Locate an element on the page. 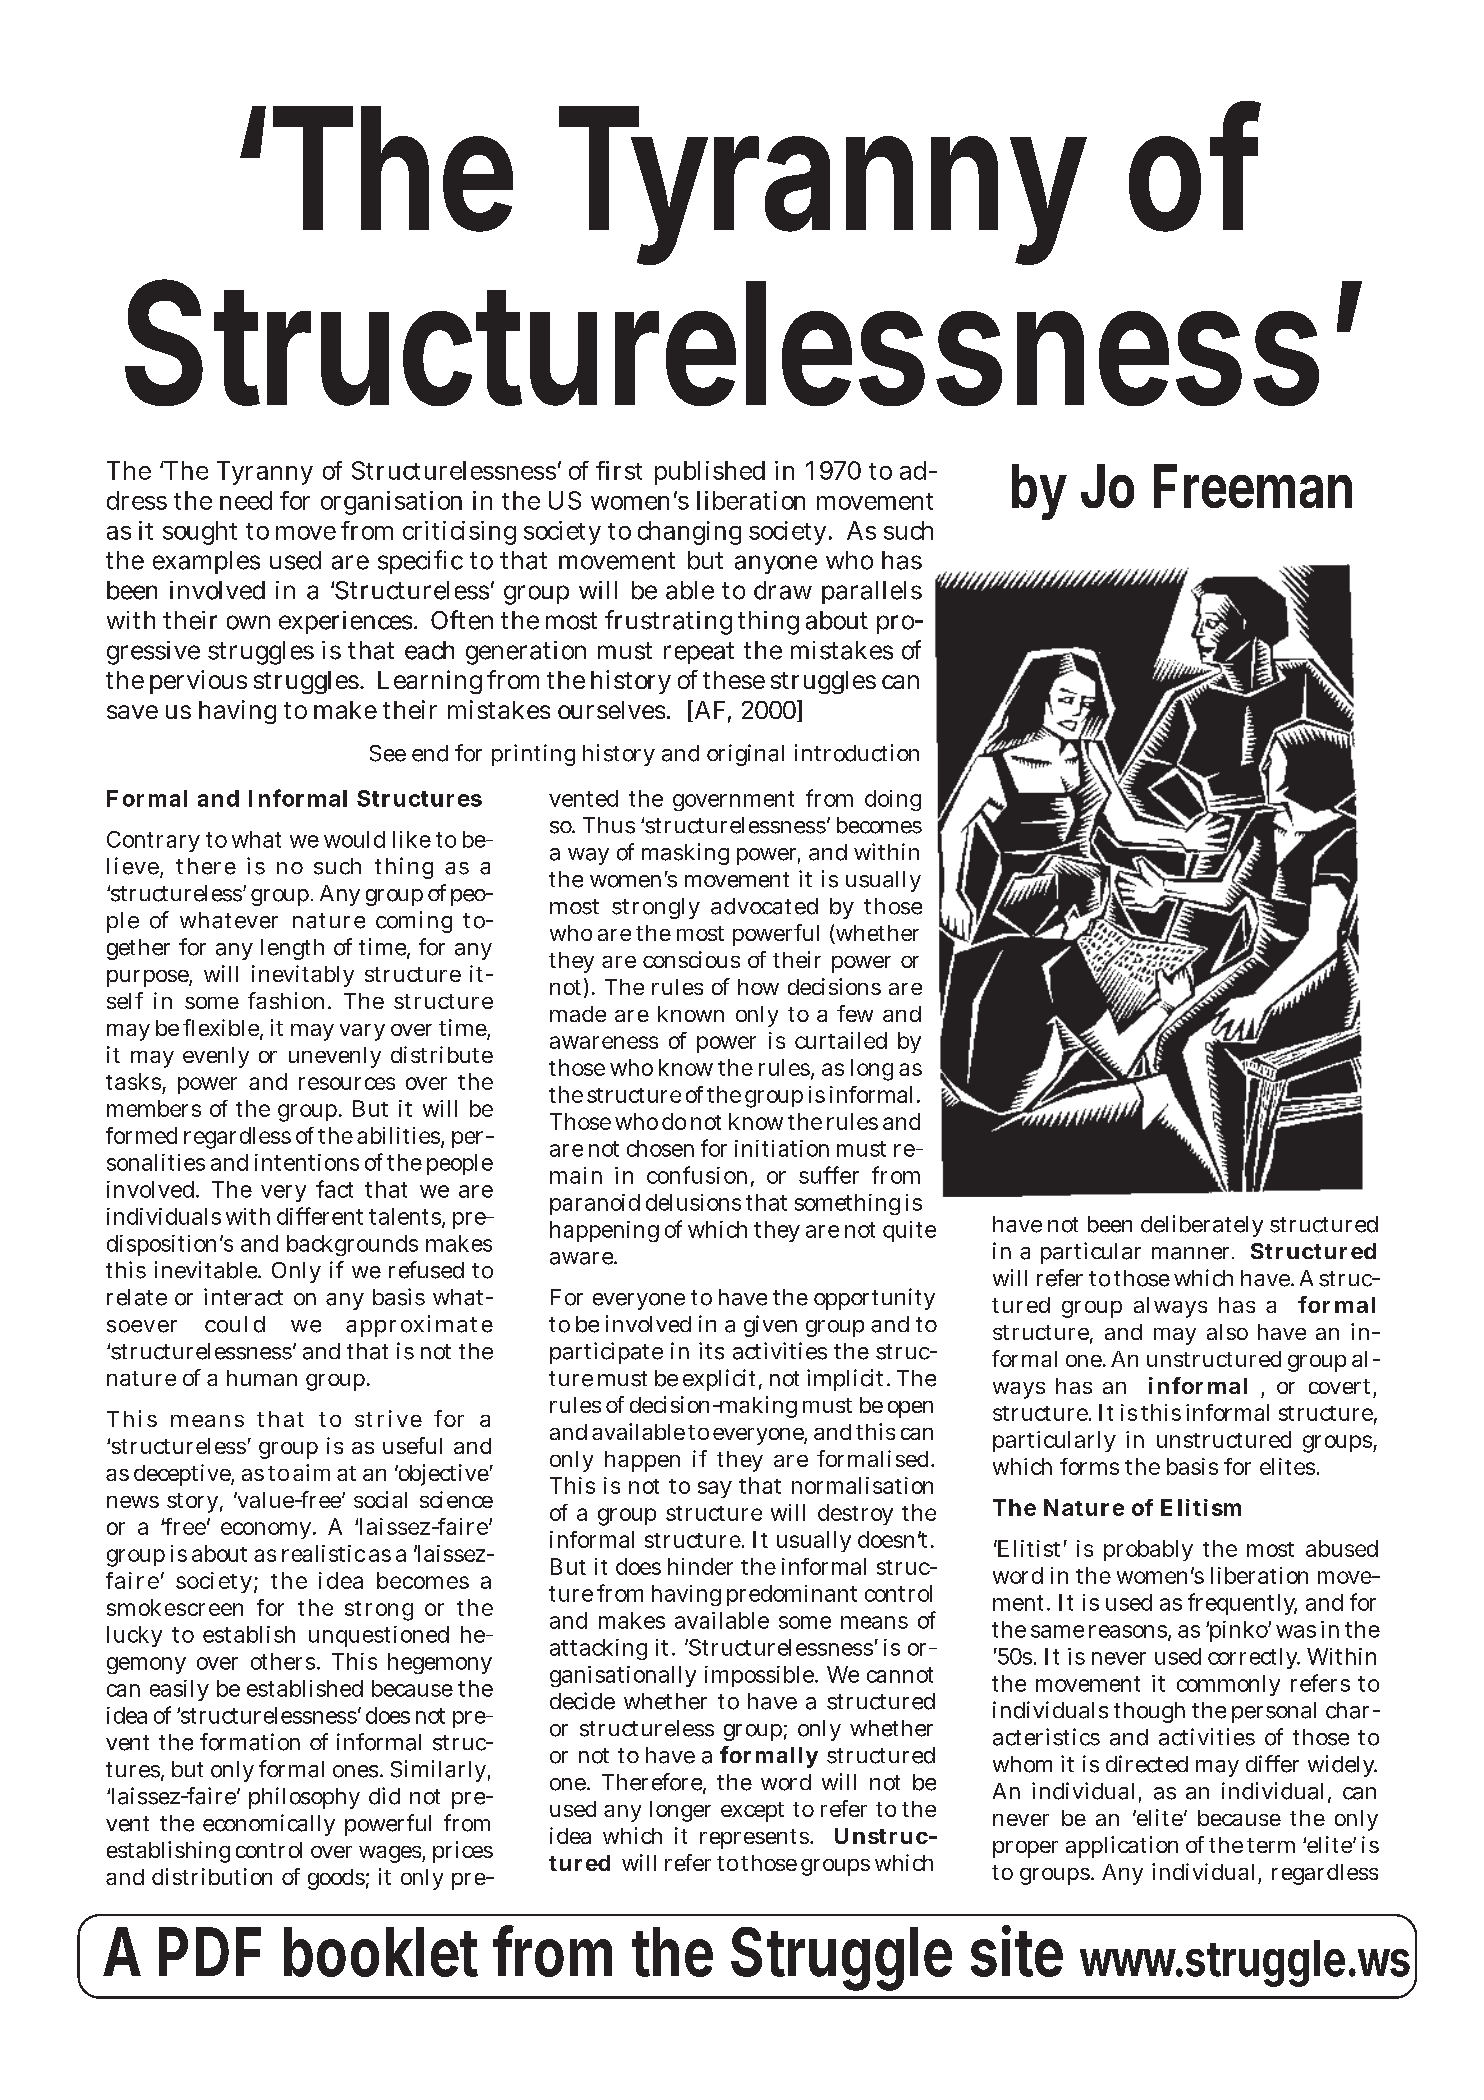 This document has width=1484, height=2100. fact is located at coordinates (334, 1189).
